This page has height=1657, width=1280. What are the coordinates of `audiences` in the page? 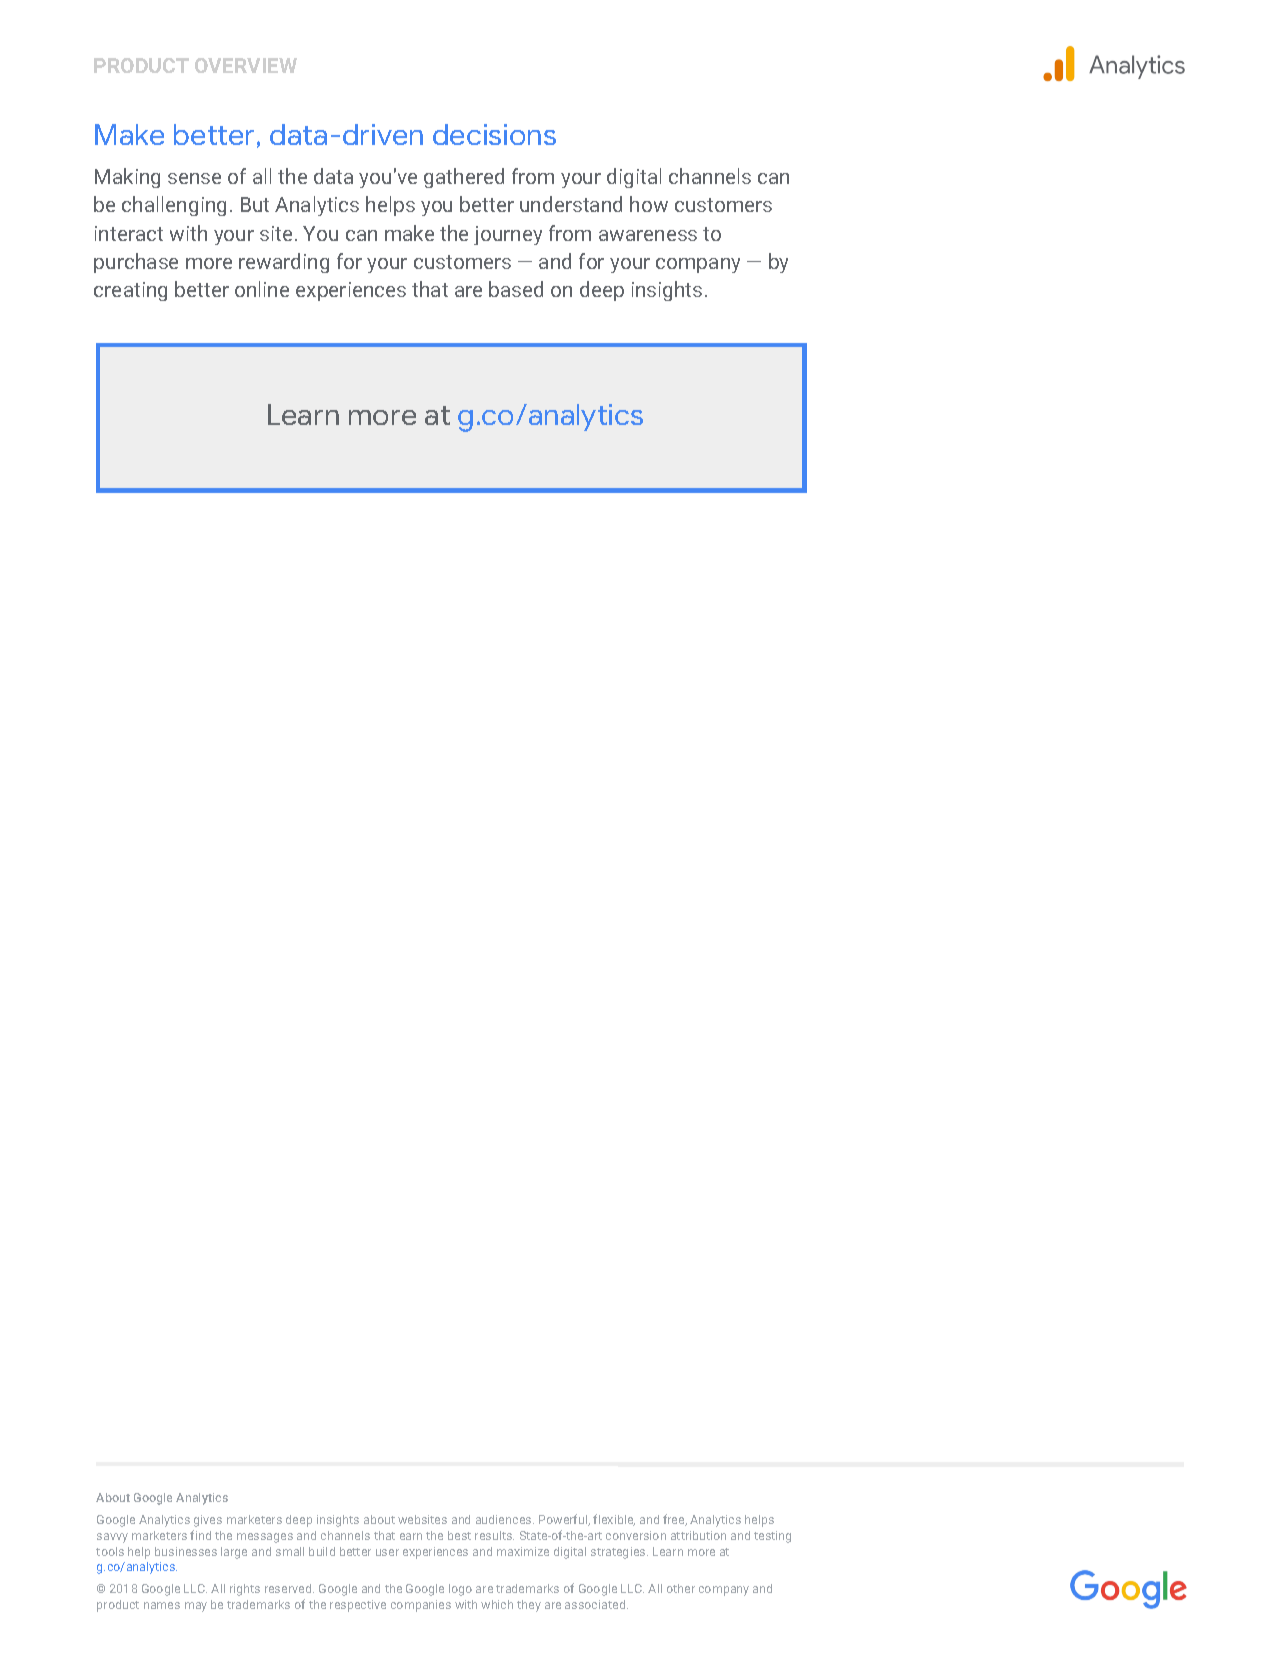 It's located at (505, 1519).
